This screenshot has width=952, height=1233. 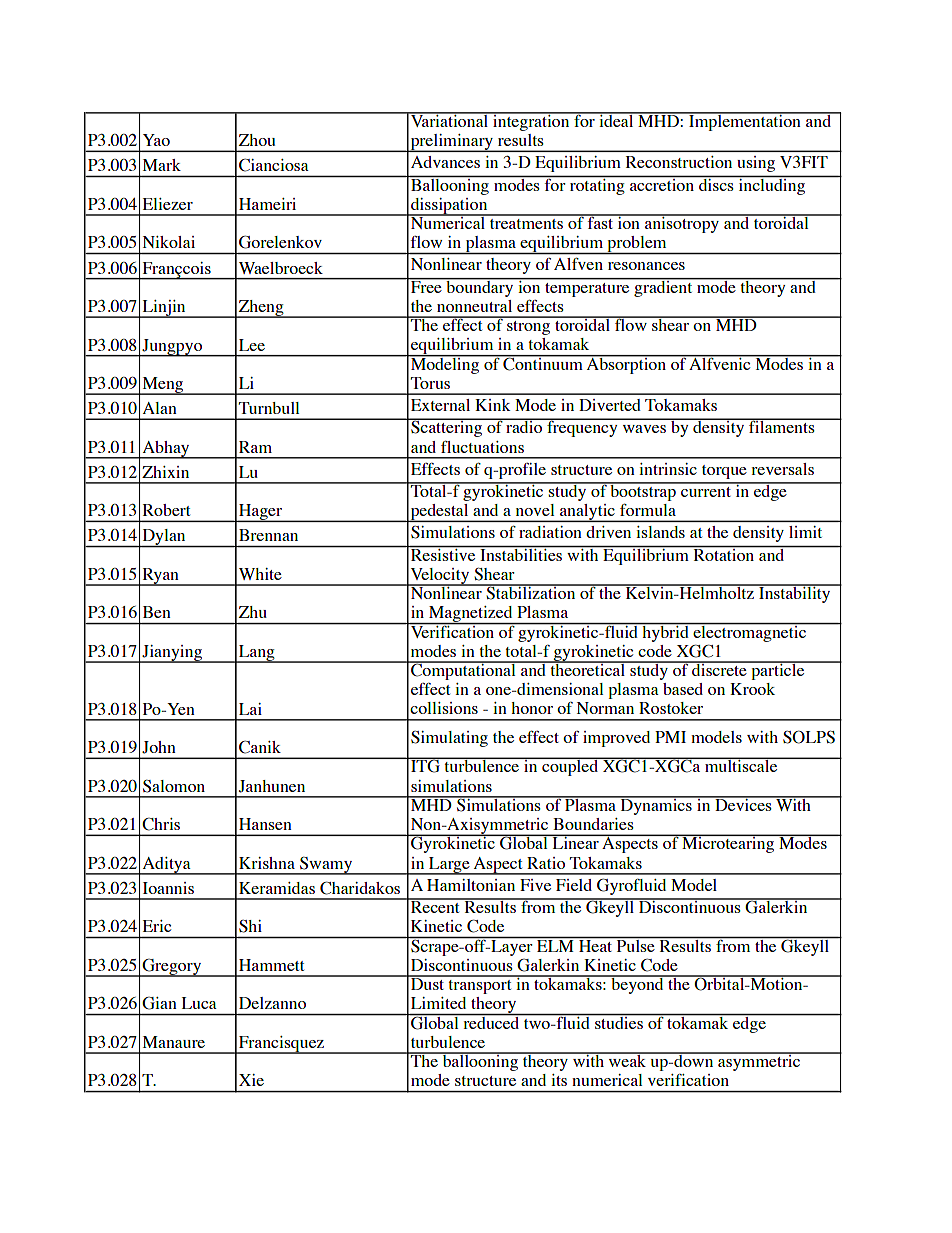 I want to click on Turnbull, so click(x=269, y=408).
